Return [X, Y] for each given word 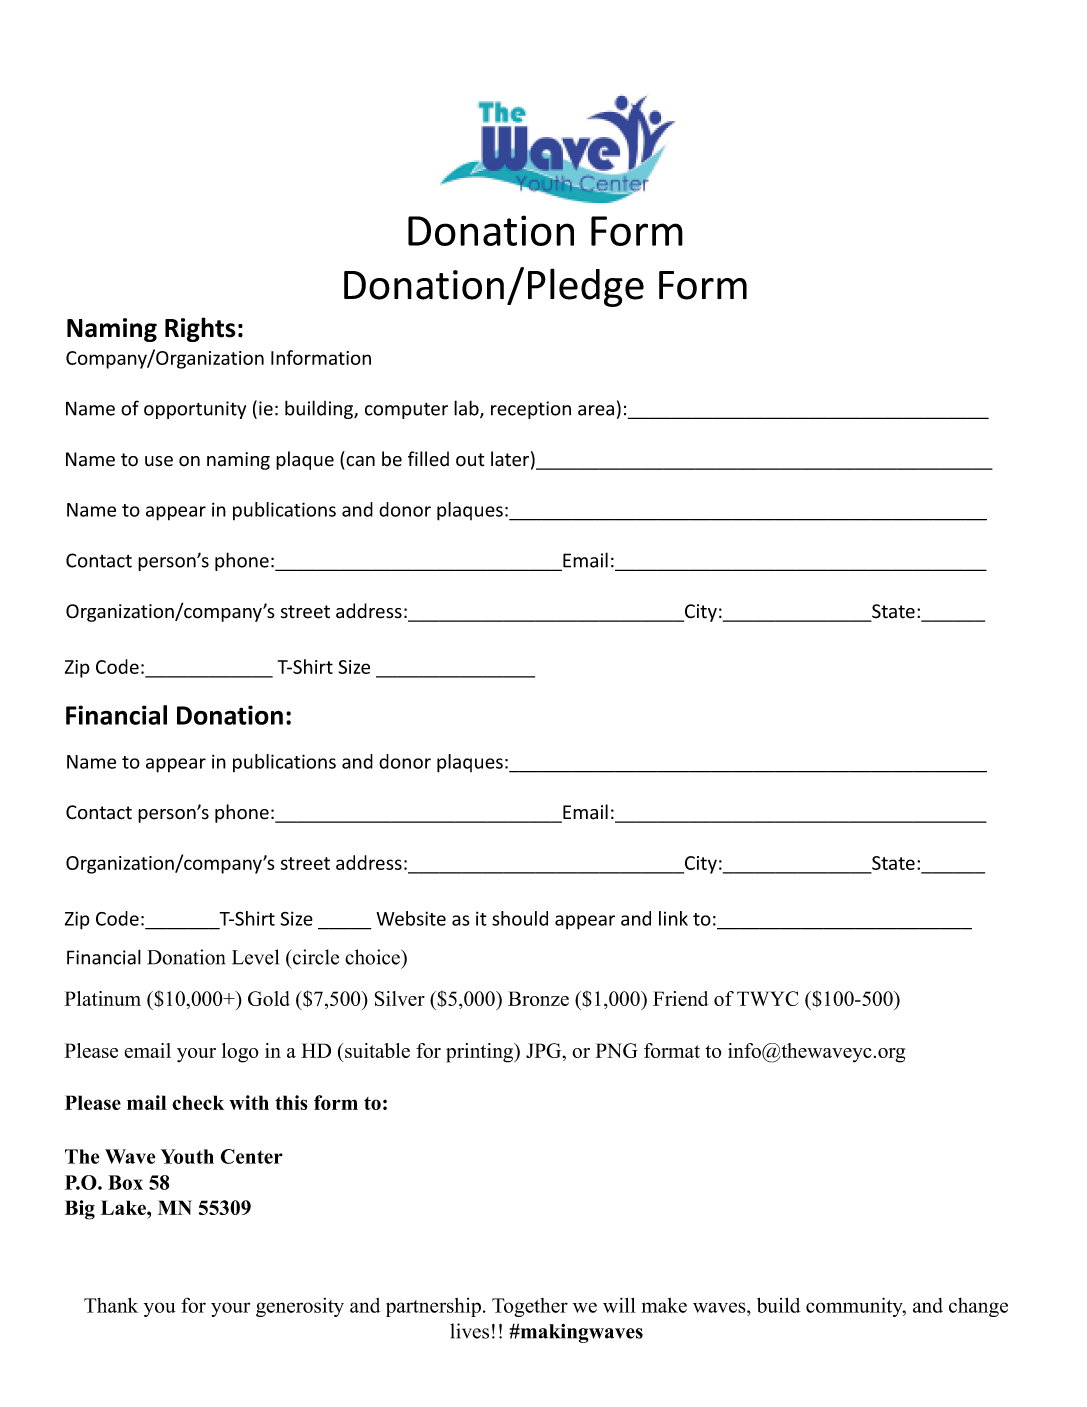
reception [531, 410]
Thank [111, 1305]
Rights [200, 329]
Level [255, 957]
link [673, 918]
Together [530, 1307]
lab [467, 409]
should [520, 918]
